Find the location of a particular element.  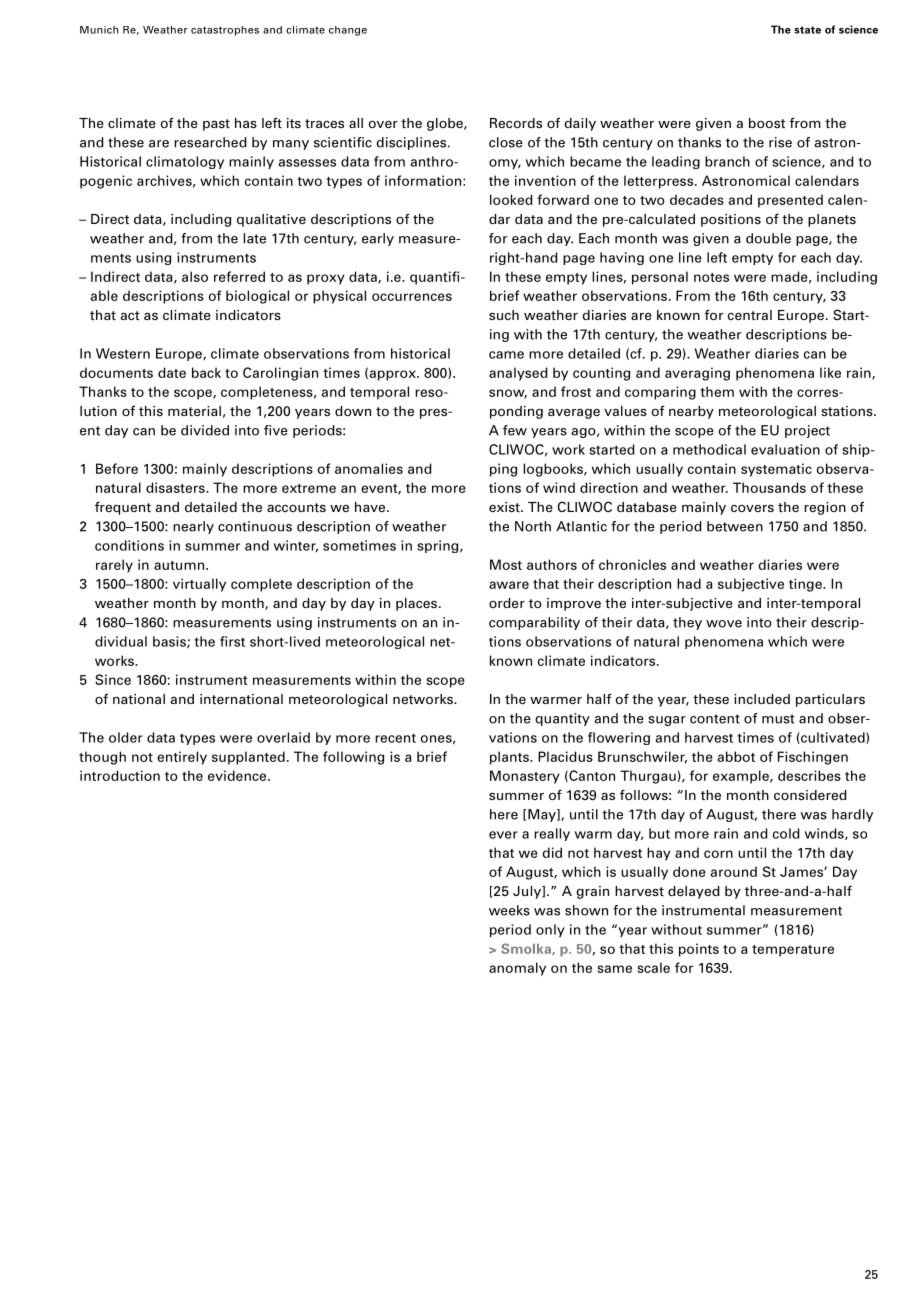

catastrophes is located at coordinates (225, 31).
